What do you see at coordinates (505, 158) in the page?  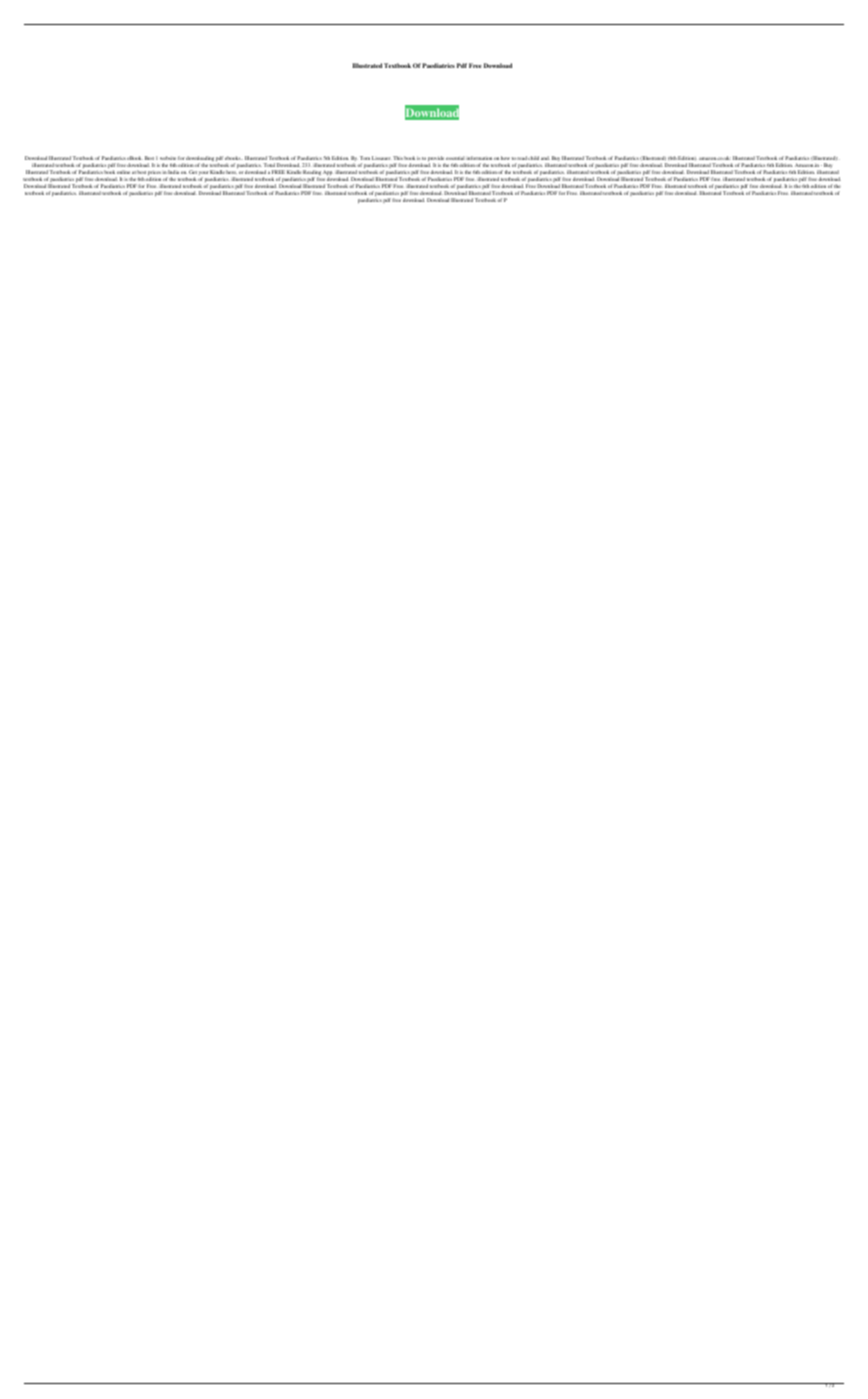 I see `how` at bounding box center [505, 158].
